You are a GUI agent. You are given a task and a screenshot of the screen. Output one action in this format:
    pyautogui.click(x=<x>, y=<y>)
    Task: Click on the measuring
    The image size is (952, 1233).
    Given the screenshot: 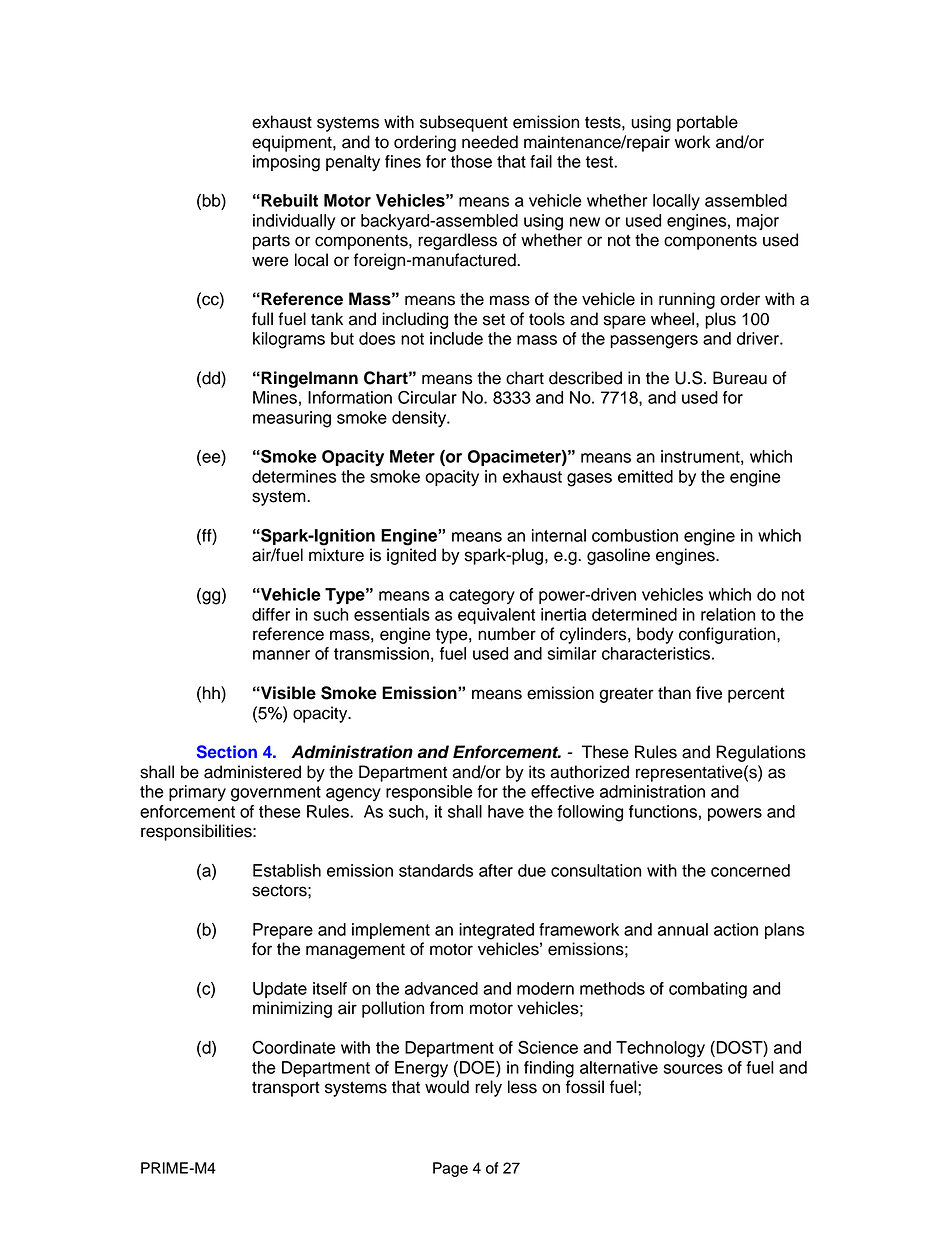 What is the action you would take?
    pyautogui.click(x=292, y=419)
